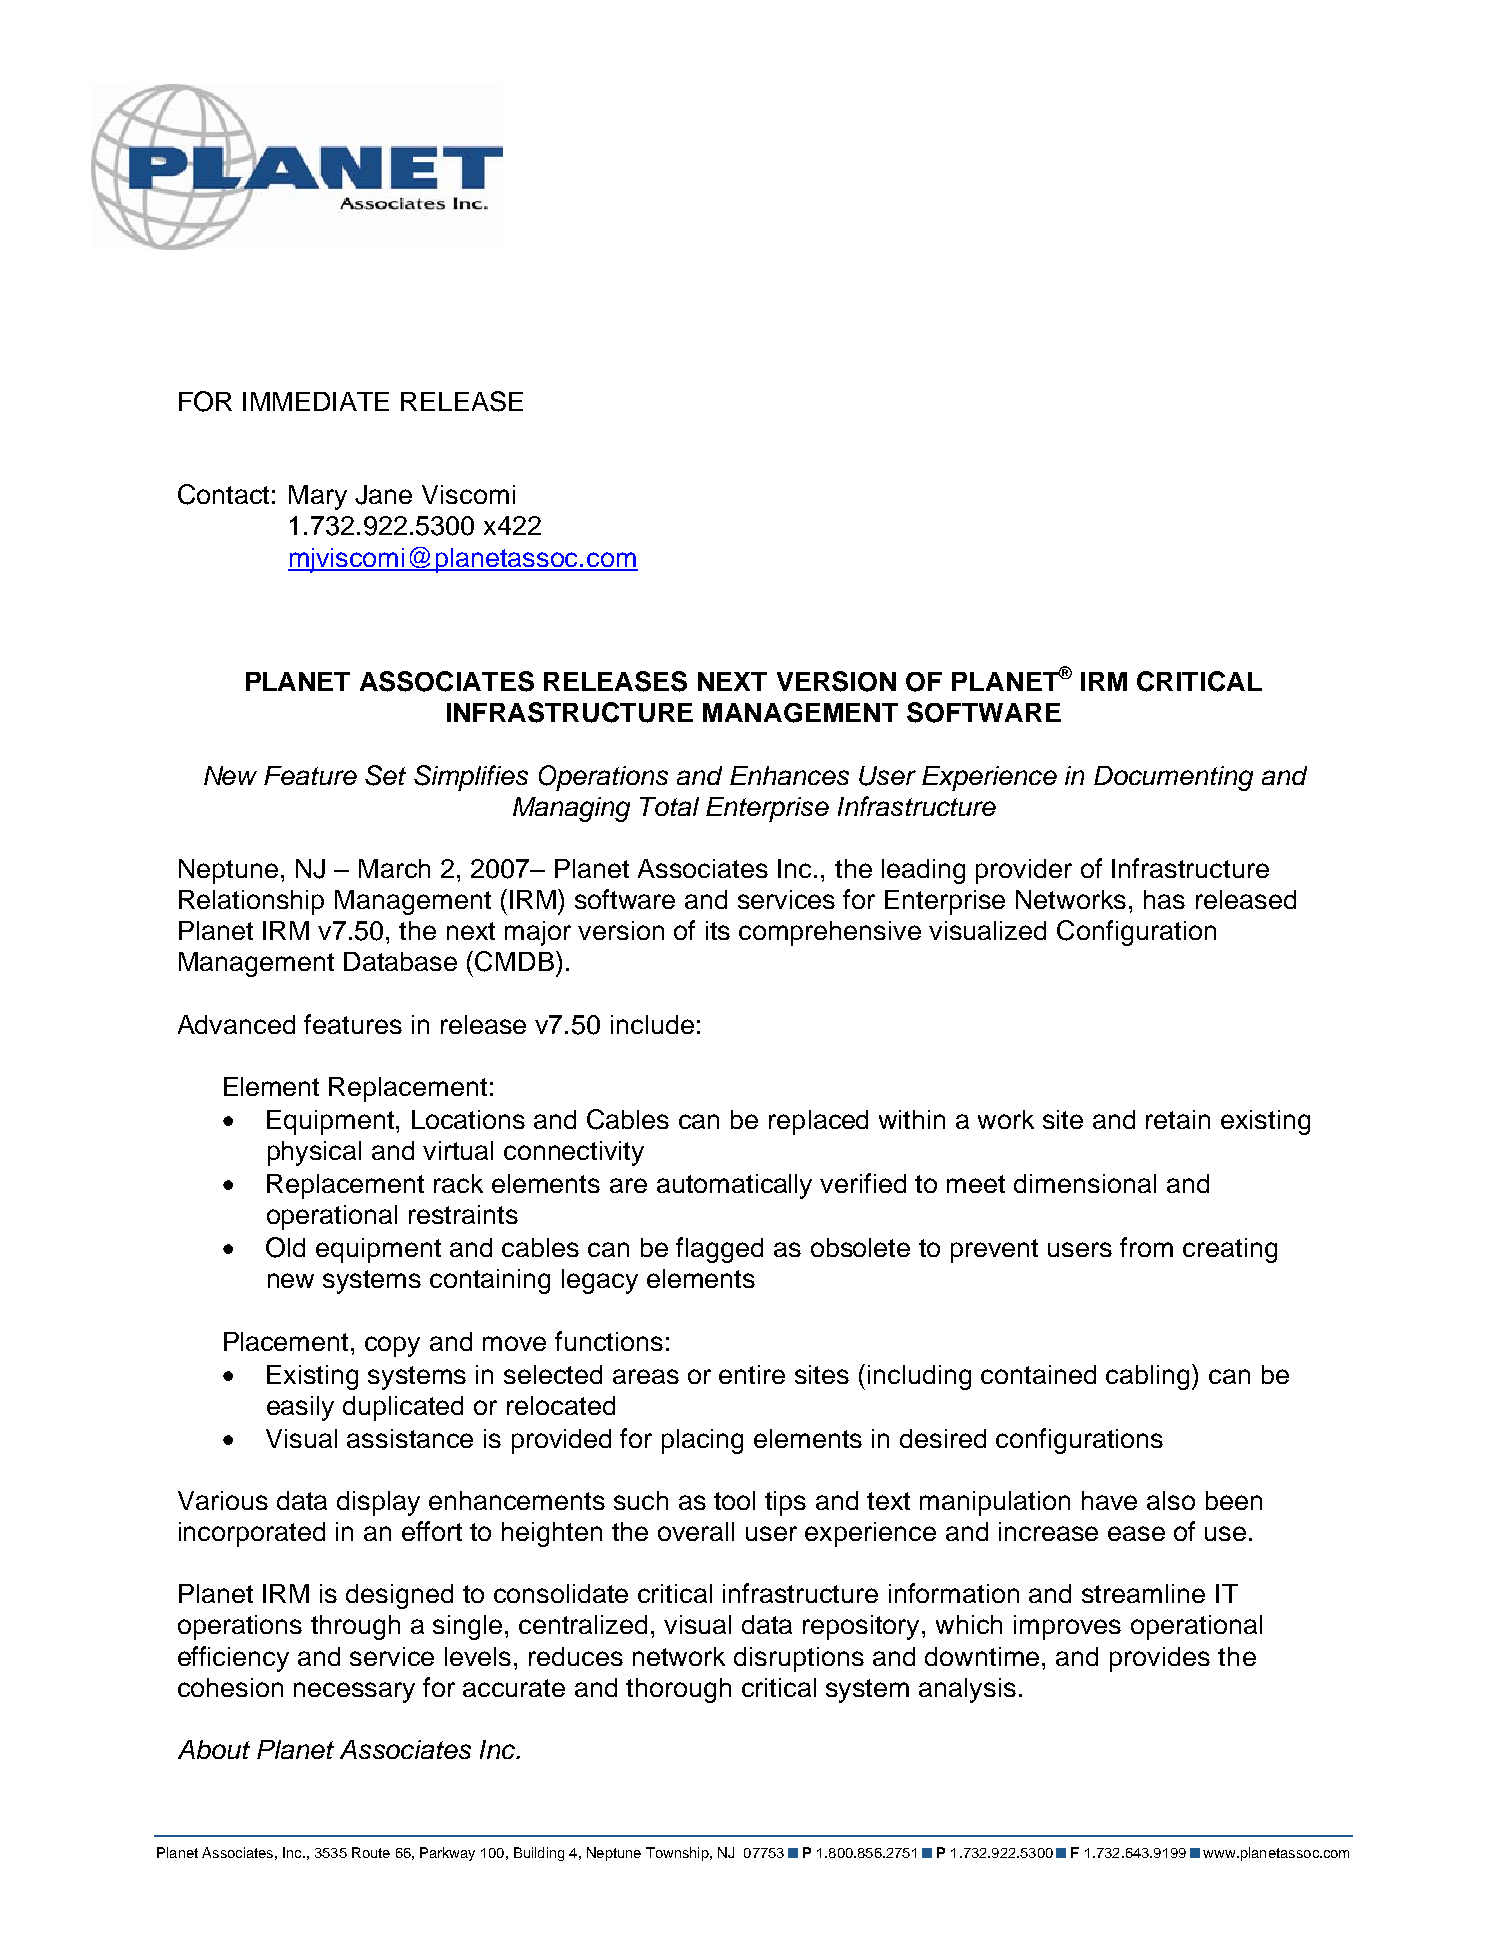 This page has height=1950, width=1507. I want to click on thorough, so click(678, 1690).
